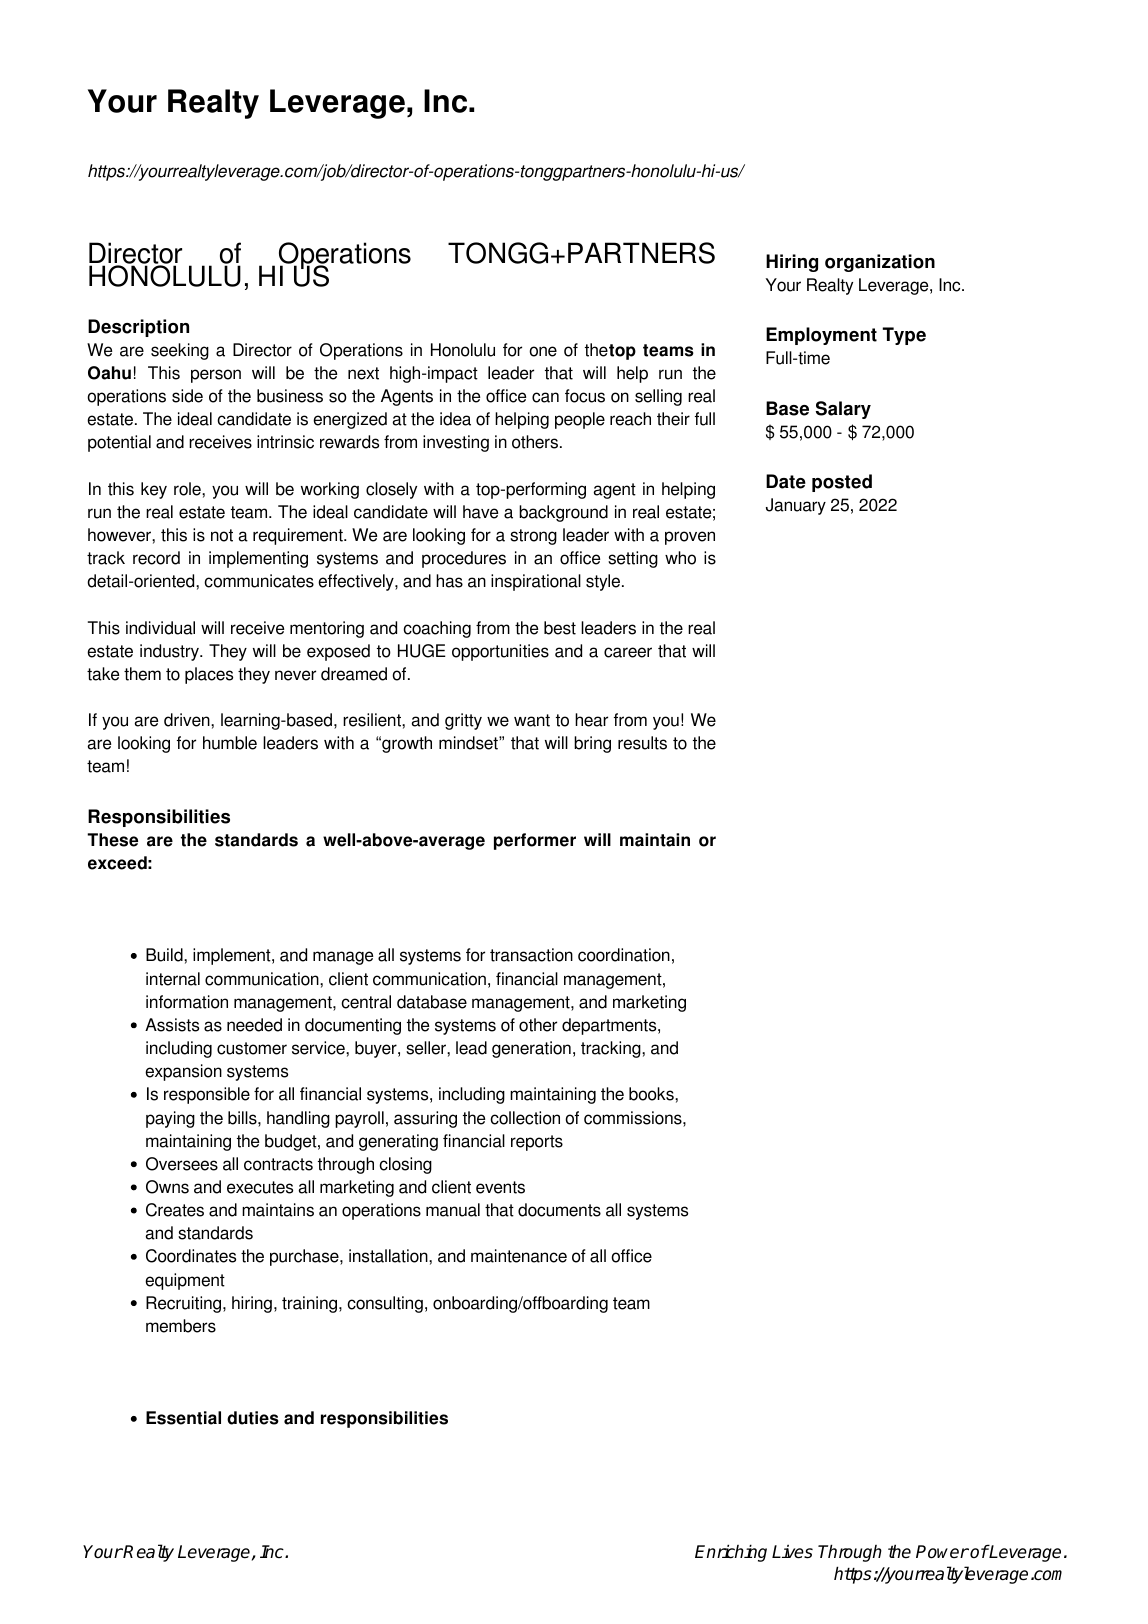  I want to click on Employment, so click(821, 336).
